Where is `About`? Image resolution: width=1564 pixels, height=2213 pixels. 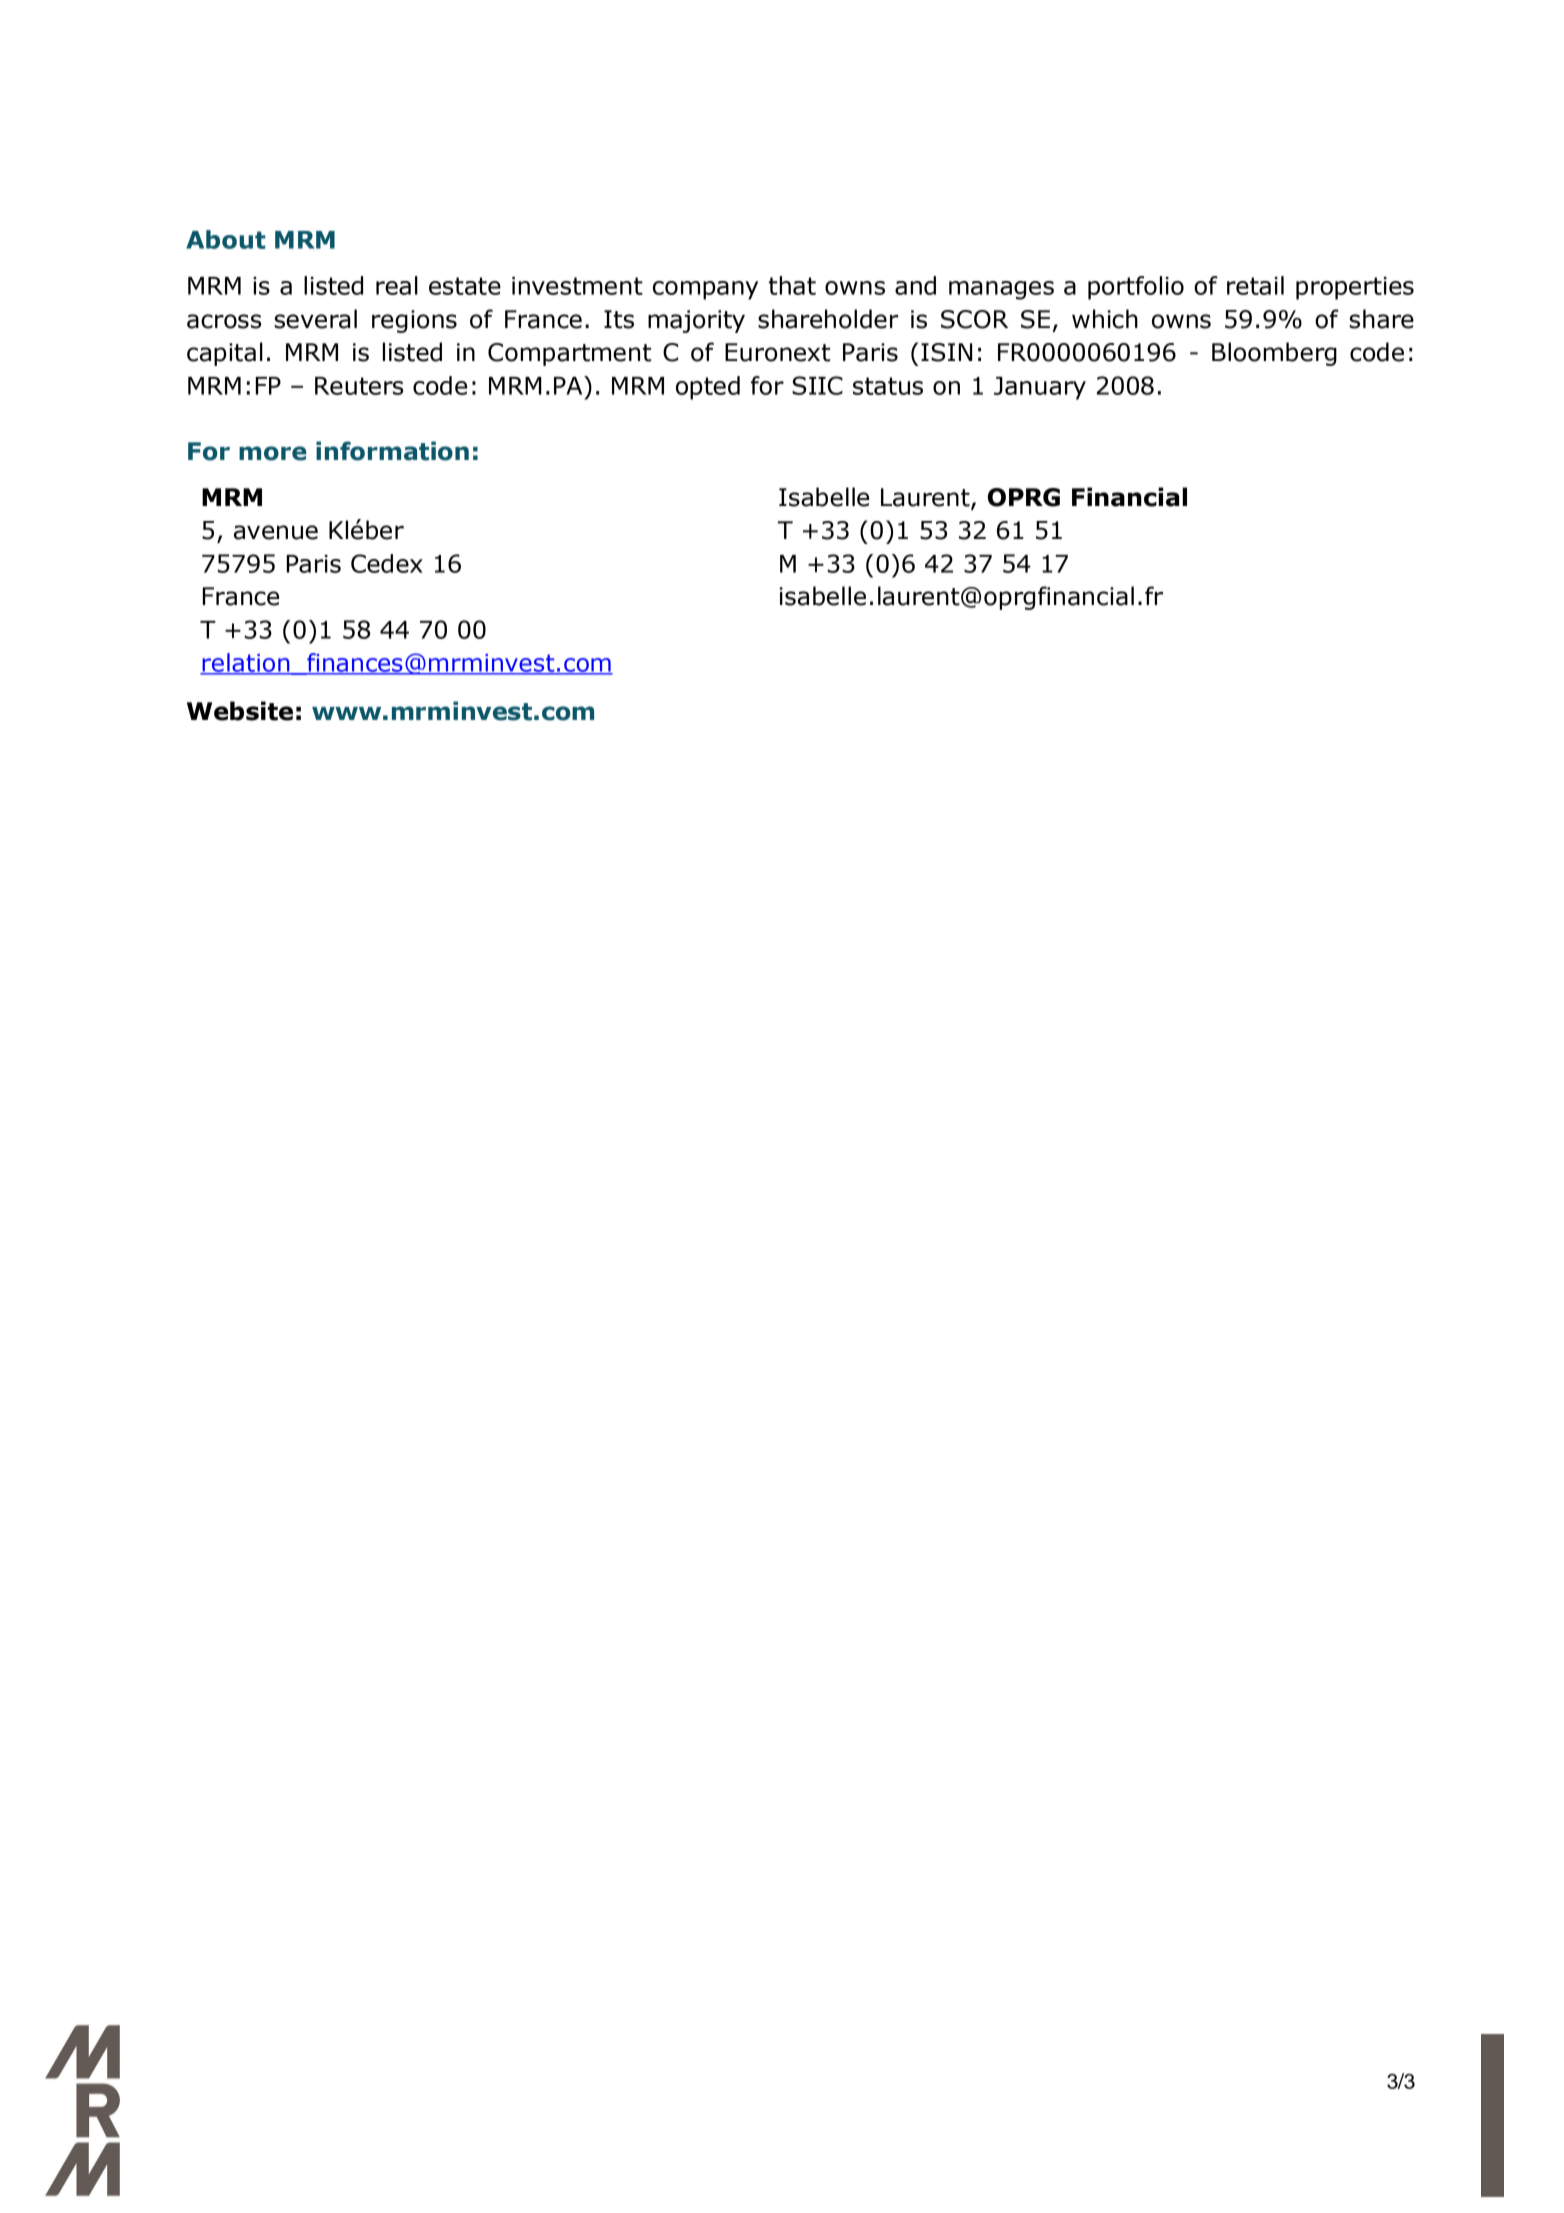 About is located at coordinates (225, 239).
